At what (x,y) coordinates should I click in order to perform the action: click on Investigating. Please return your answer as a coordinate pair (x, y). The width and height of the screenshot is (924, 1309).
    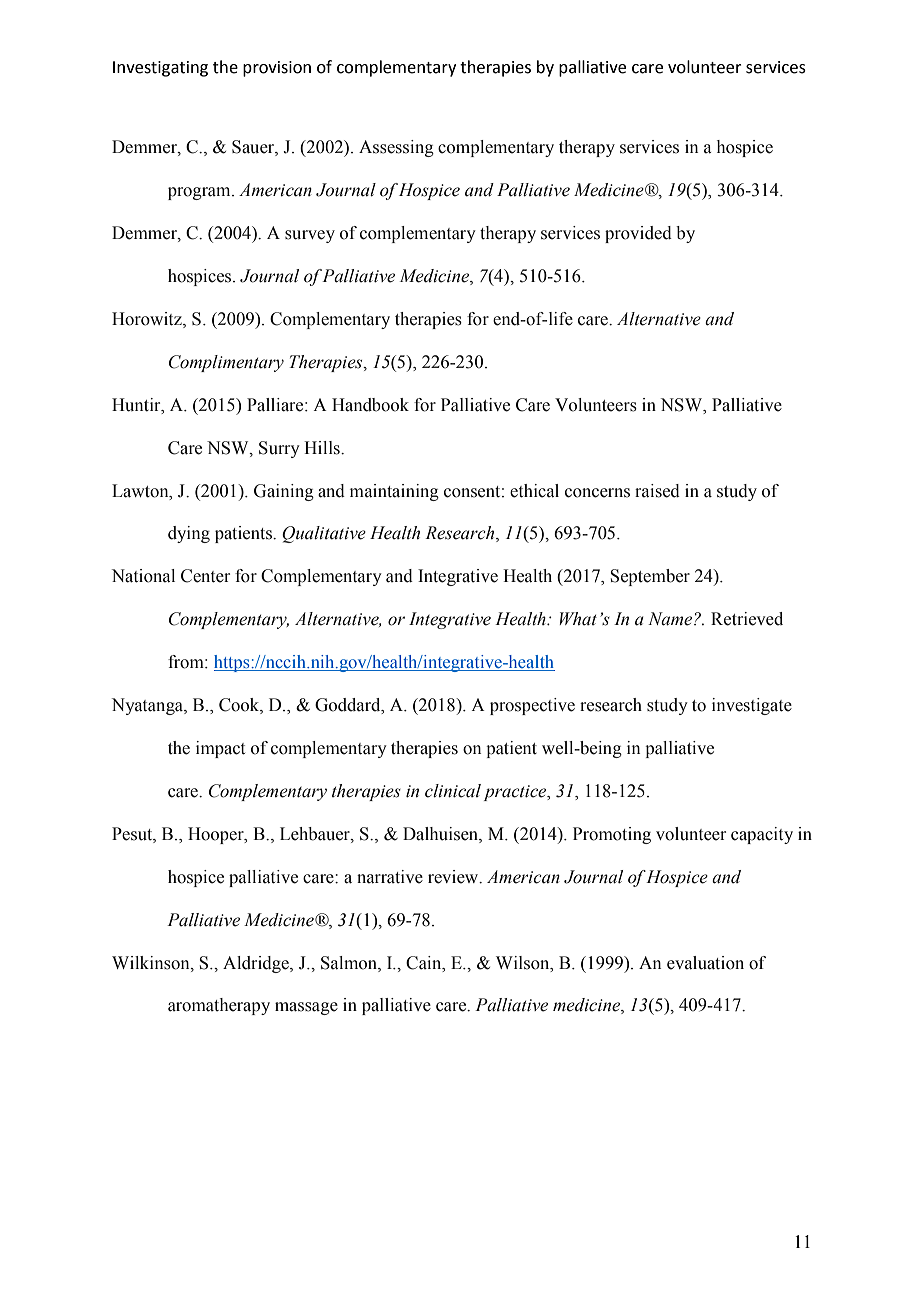
    Looking at the image, I should click on (160, 69).
